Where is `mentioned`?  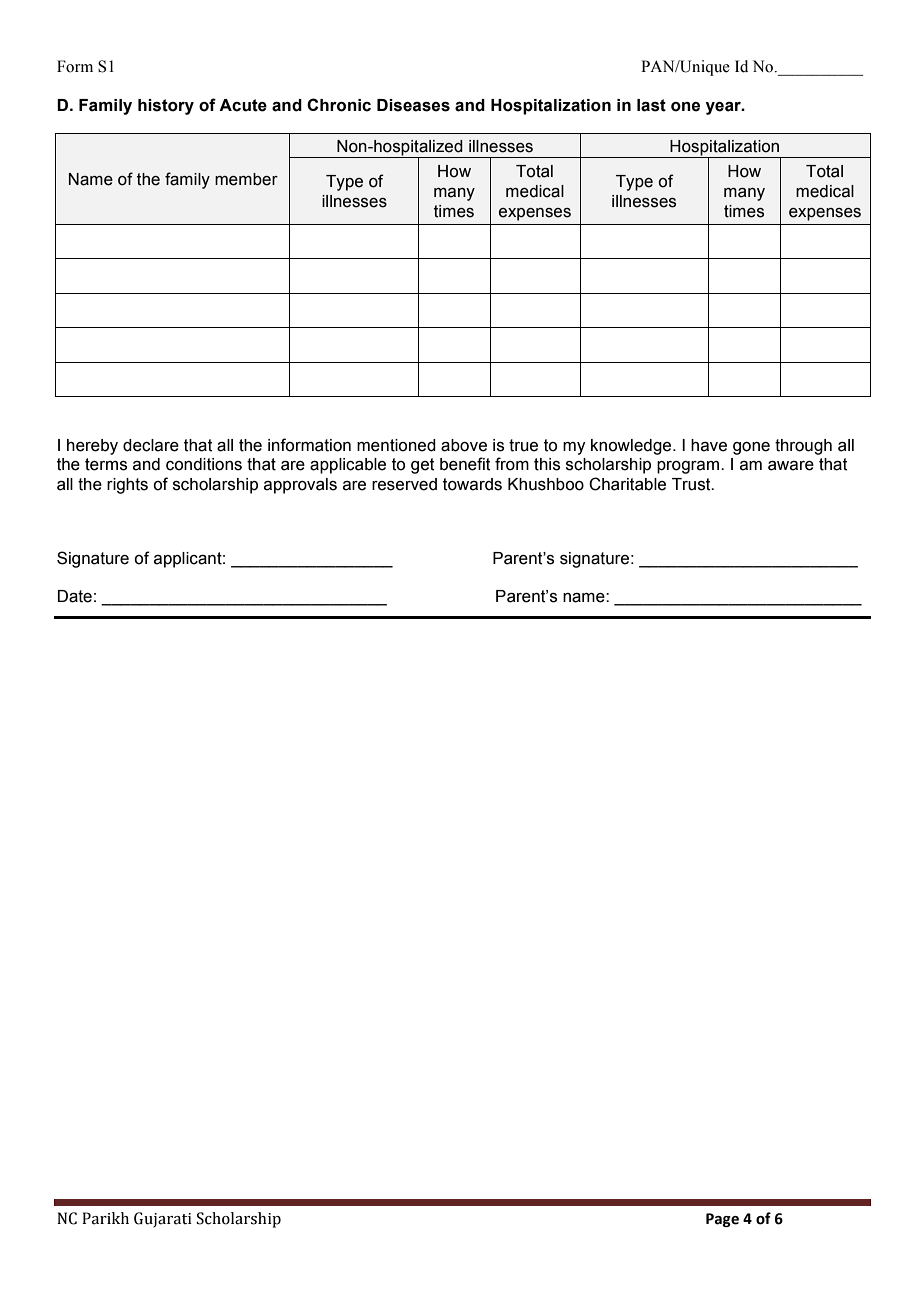 mentioned is located at coordinates (396, 445).
